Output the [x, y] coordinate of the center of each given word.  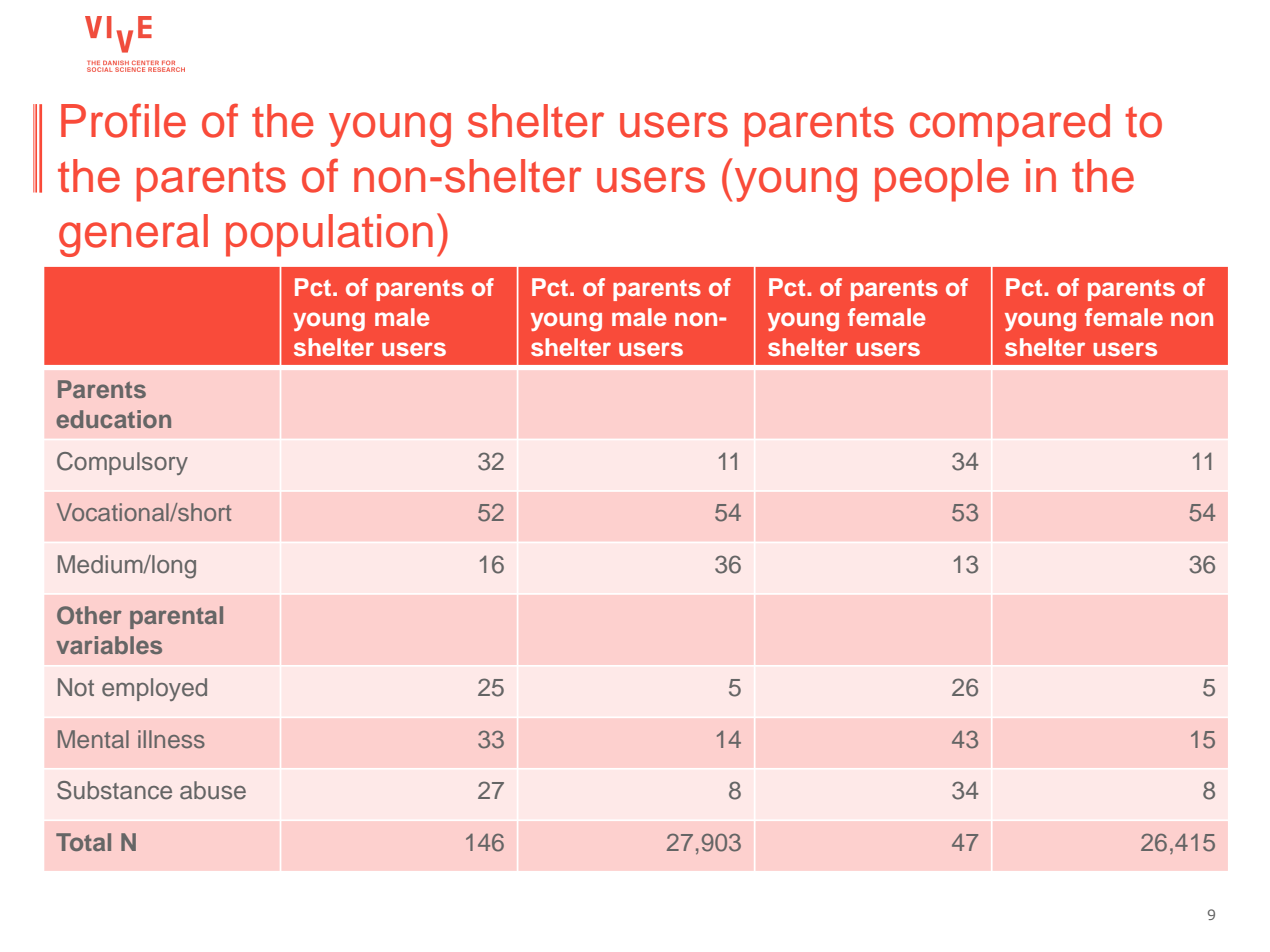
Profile [123, 120]
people [942, 180]
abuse [213, 790]
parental [176, 617]
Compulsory [122, 463]
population [329, 235]
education [113, 419]
